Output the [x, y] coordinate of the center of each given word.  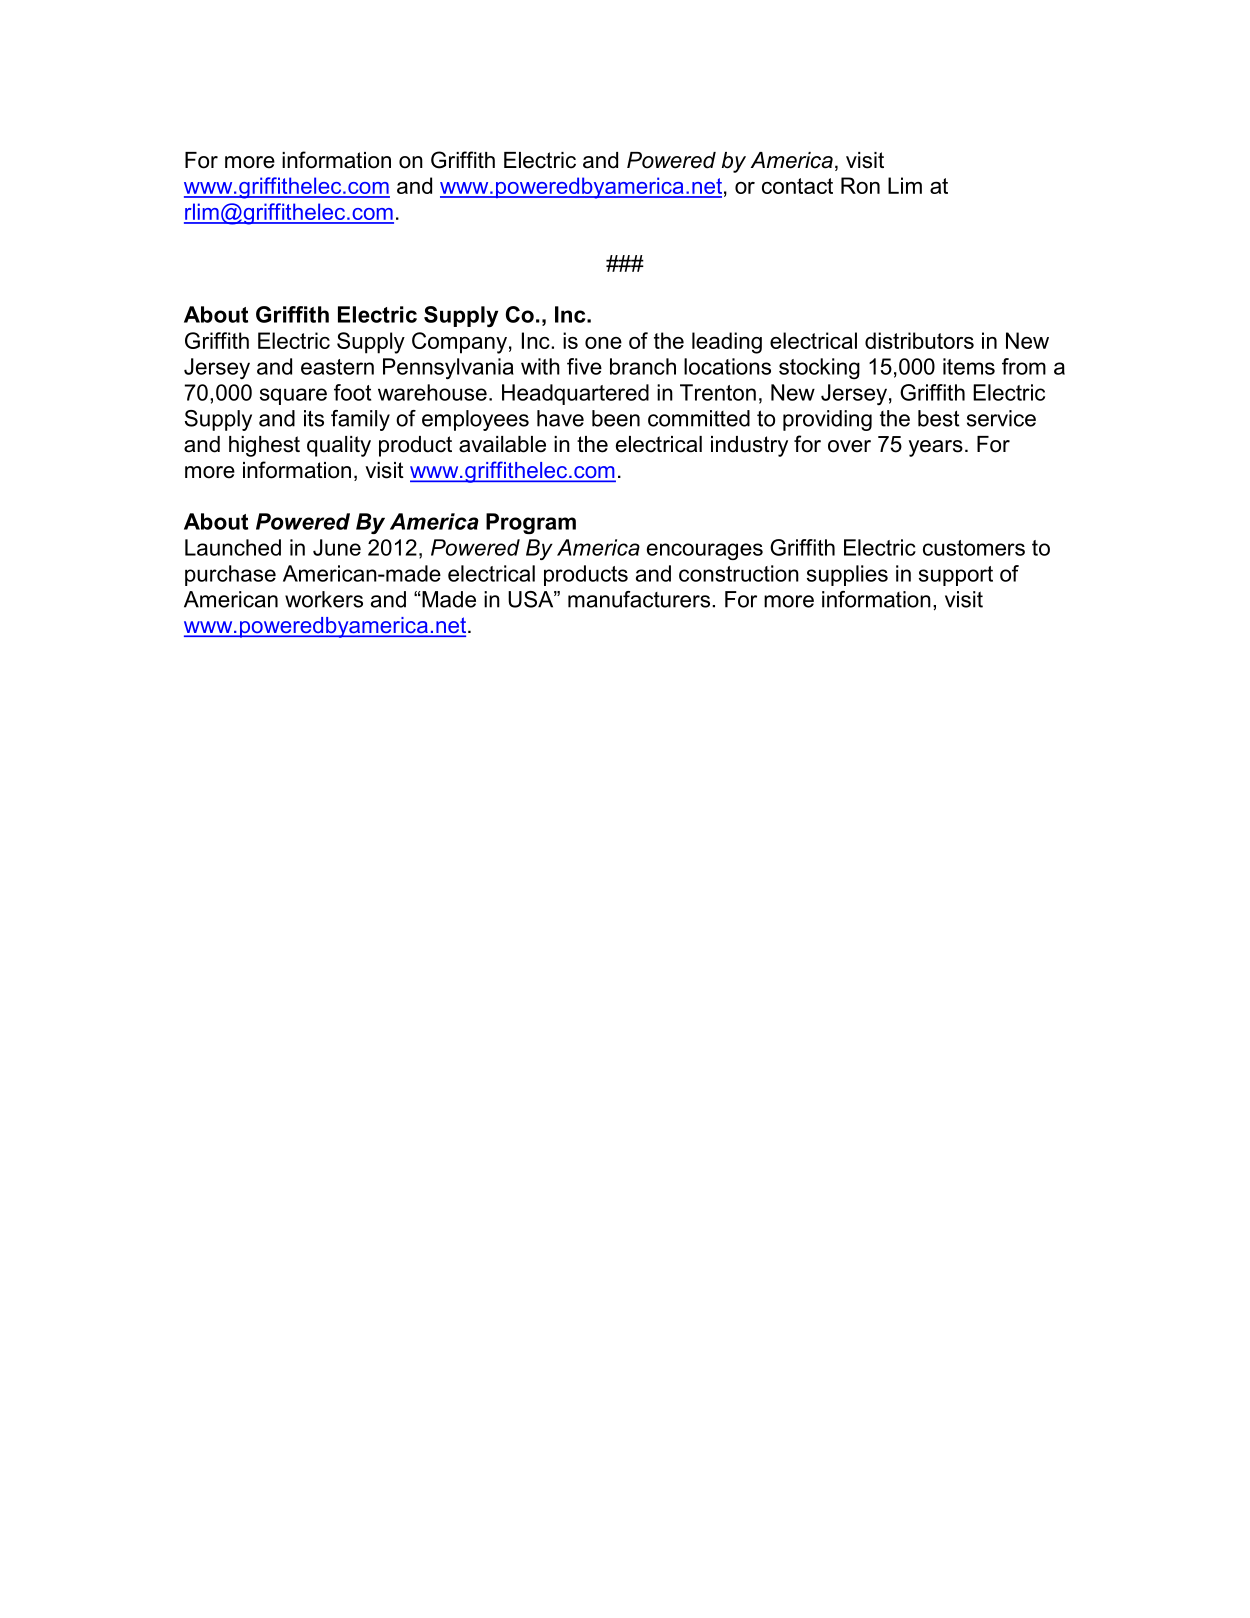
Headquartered [575, 394]
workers [324, 599]
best [939, 418]
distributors [919, 340]
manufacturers [640, 599]
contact [797, 186]
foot [352, 392]
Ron [860, 185]
